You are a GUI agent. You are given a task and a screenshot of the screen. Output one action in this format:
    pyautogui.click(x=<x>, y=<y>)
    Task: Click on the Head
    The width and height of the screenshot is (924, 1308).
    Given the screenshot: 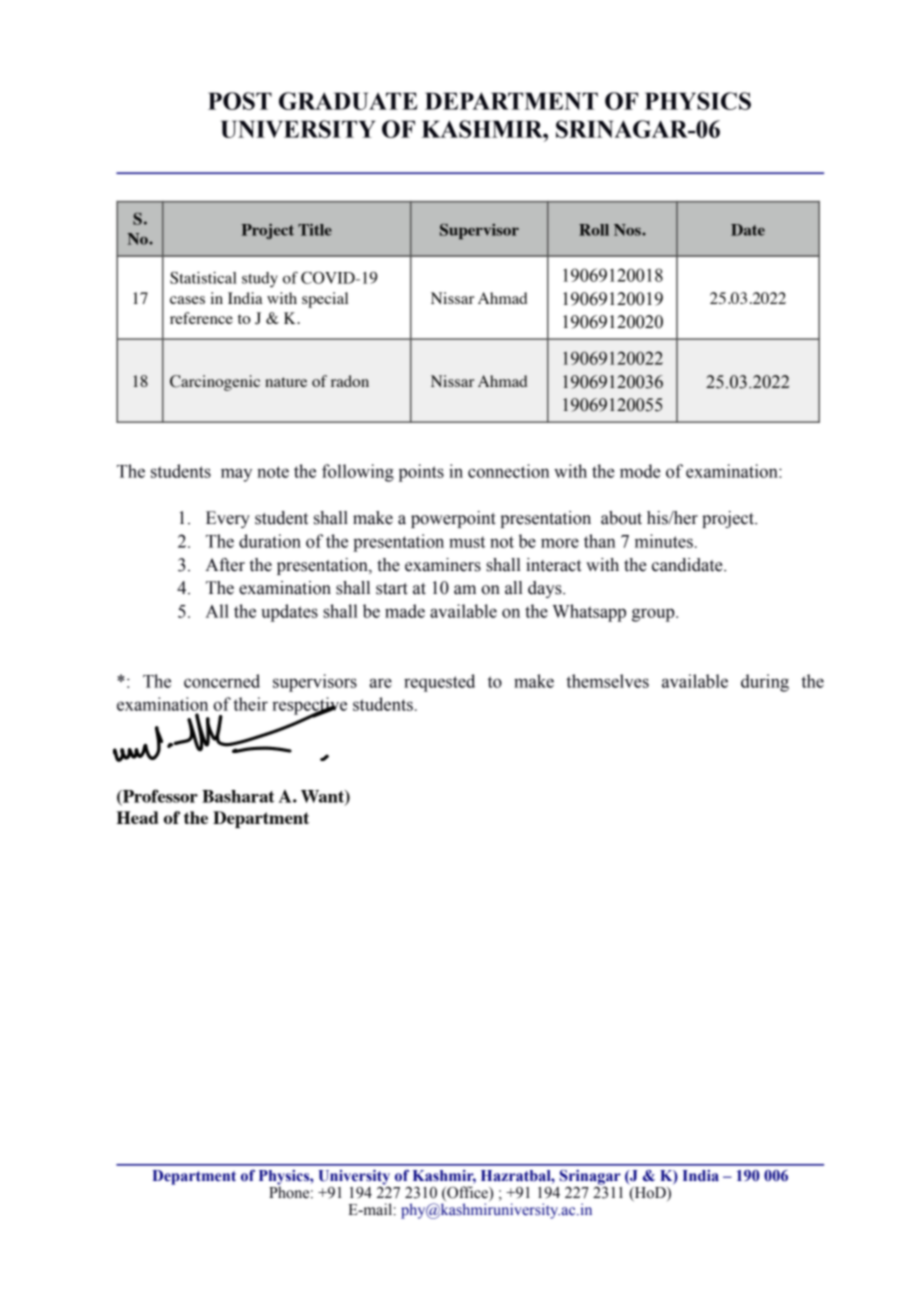 What is the action you would take?
    pyautogui.click(x=137, y=817)
